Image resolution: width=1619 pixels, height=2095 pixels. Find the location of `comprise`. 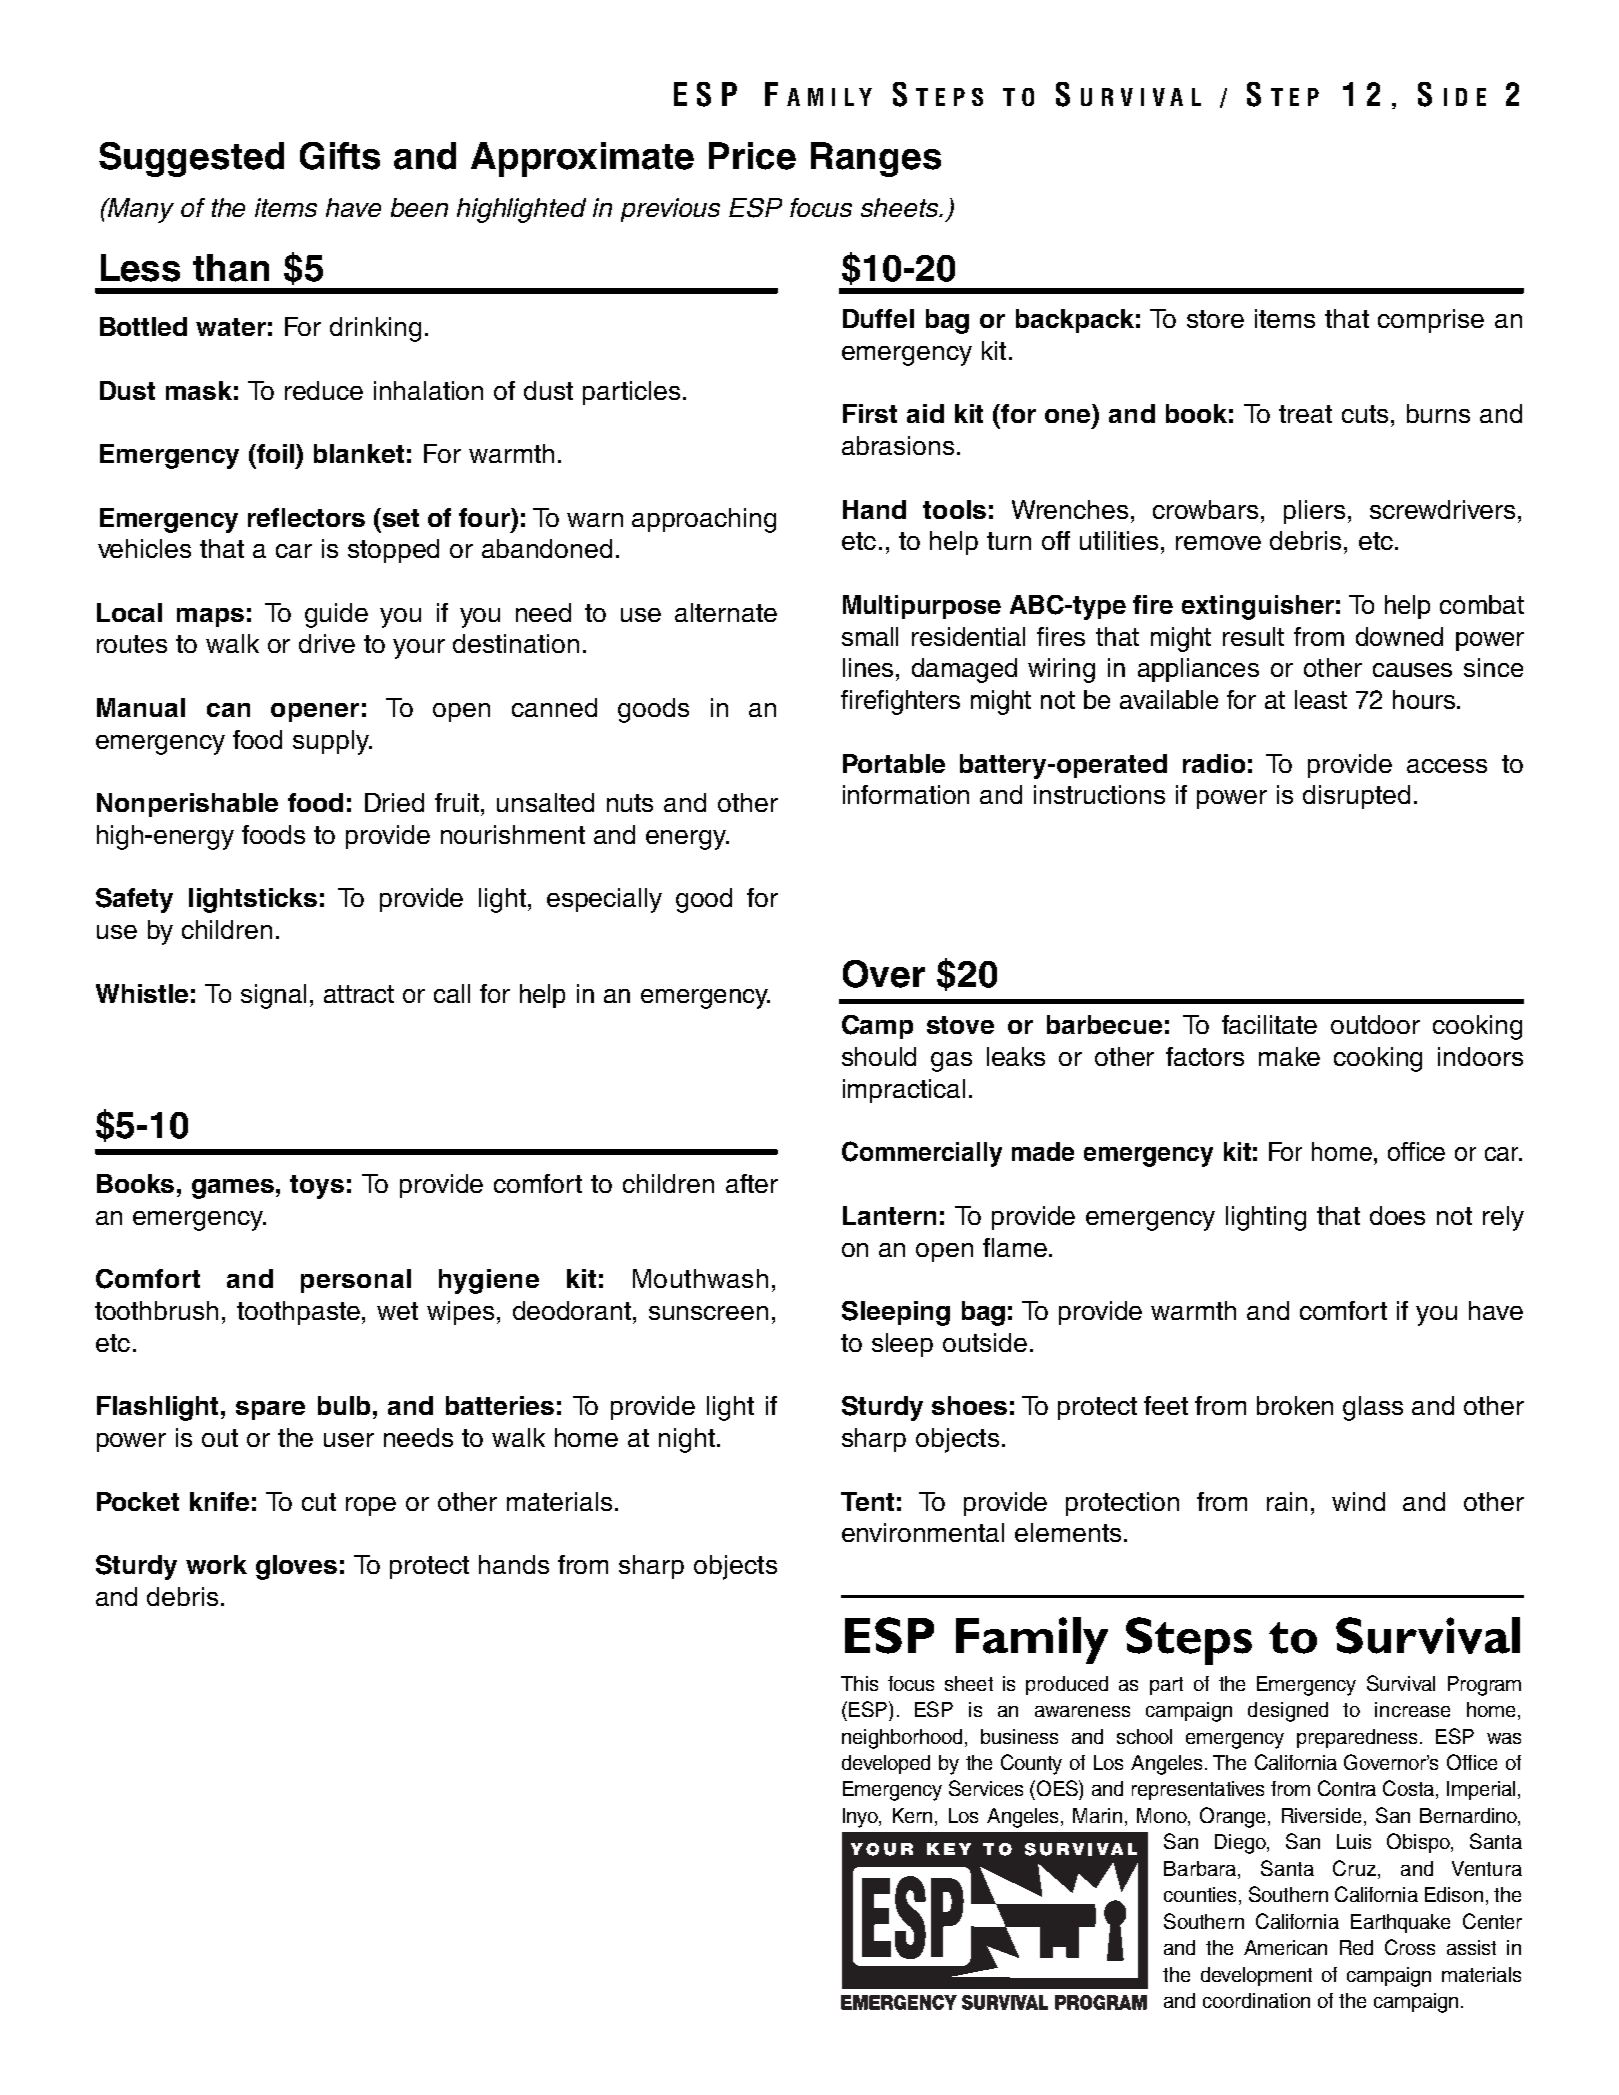

comprise is located at coordinates (1431, 321).
